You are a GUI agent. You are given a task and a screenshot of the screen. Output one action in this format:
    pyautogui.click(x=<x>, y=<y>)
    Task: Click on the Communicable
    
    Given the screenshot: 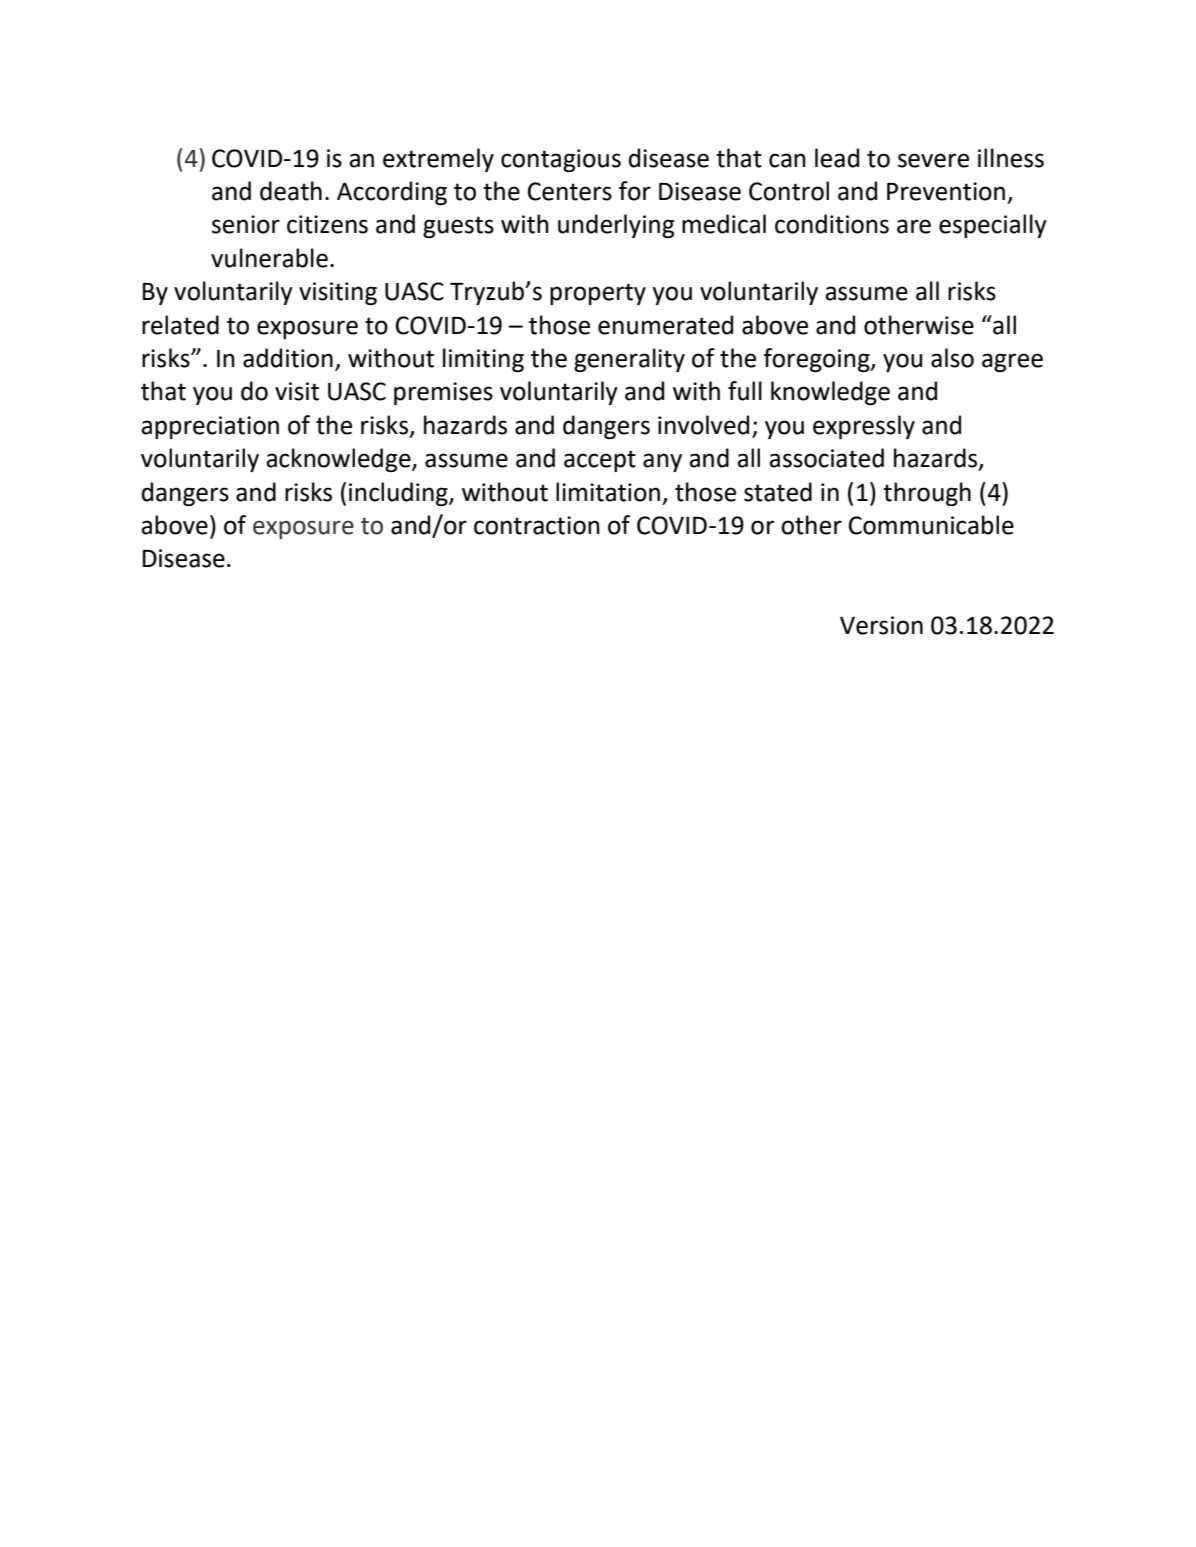 What is the action you would take?
    pyautogui.click(x=931, y=525)
